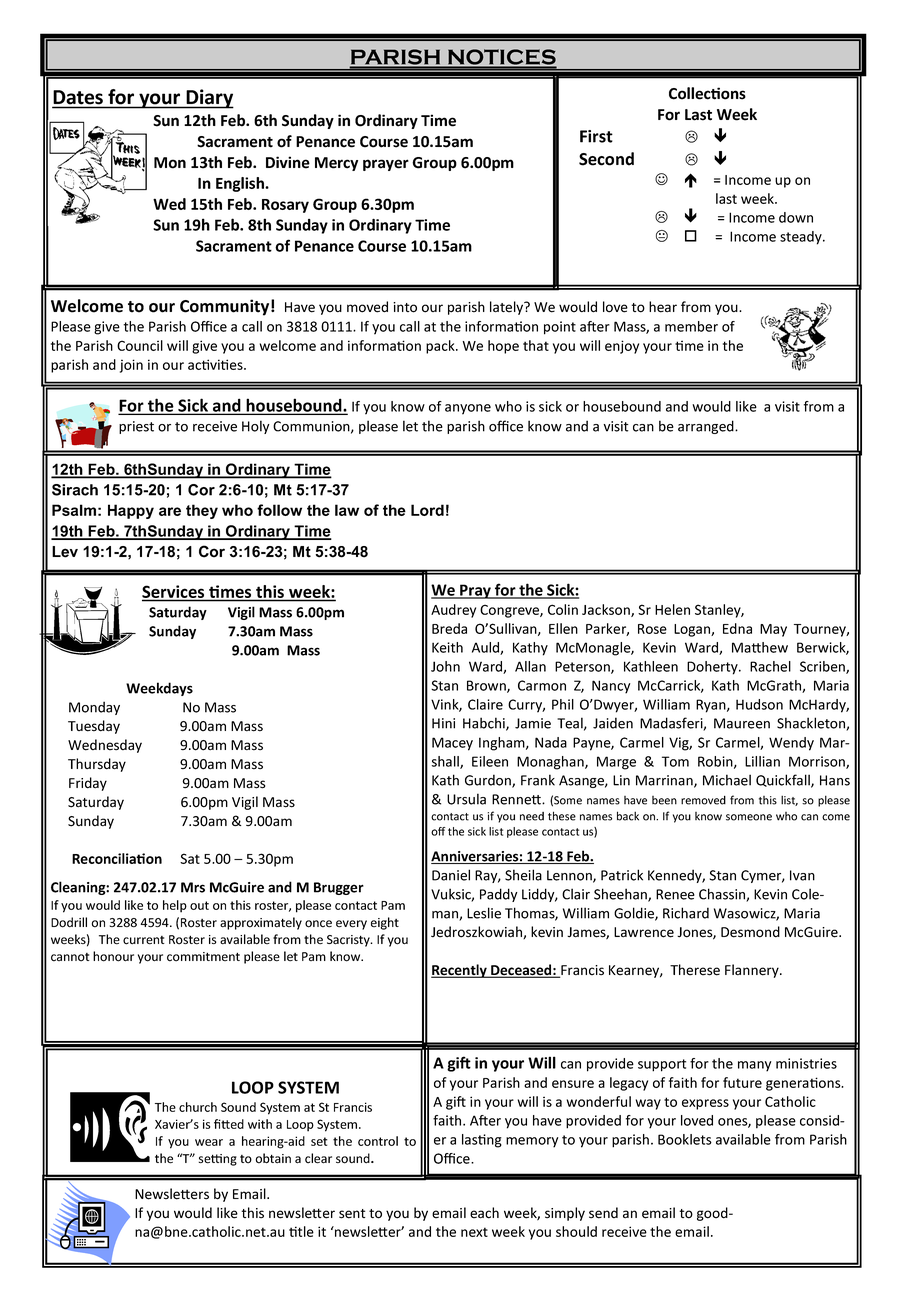 Image resolution: width=924 pixels, height=1308 pixels. Describe the element at coordinates (209, 99) in the screenshot. I see `Diary` at that location.
